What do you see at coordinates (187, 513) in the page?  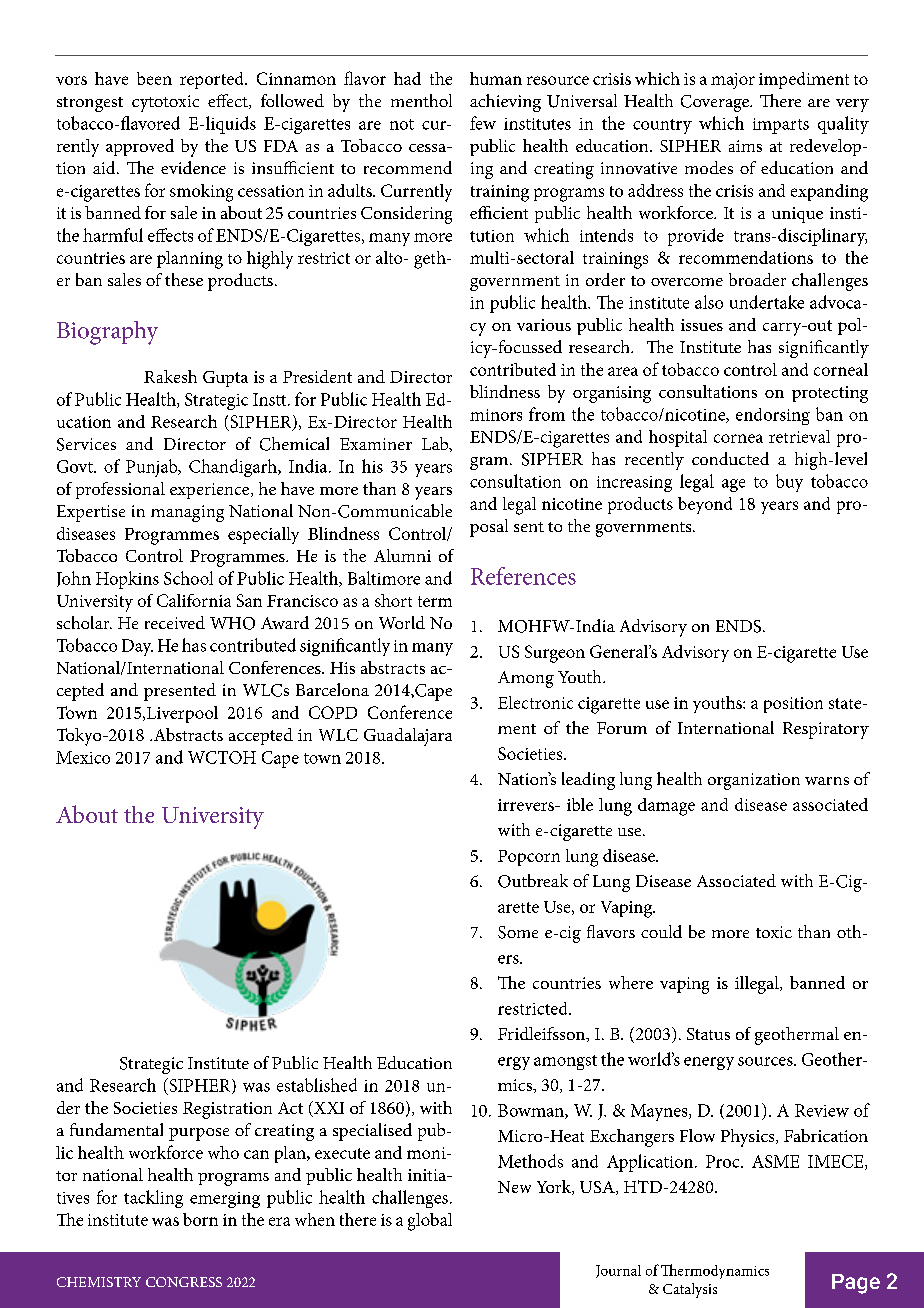 I see `managing` at bounding box center [187, 513].
